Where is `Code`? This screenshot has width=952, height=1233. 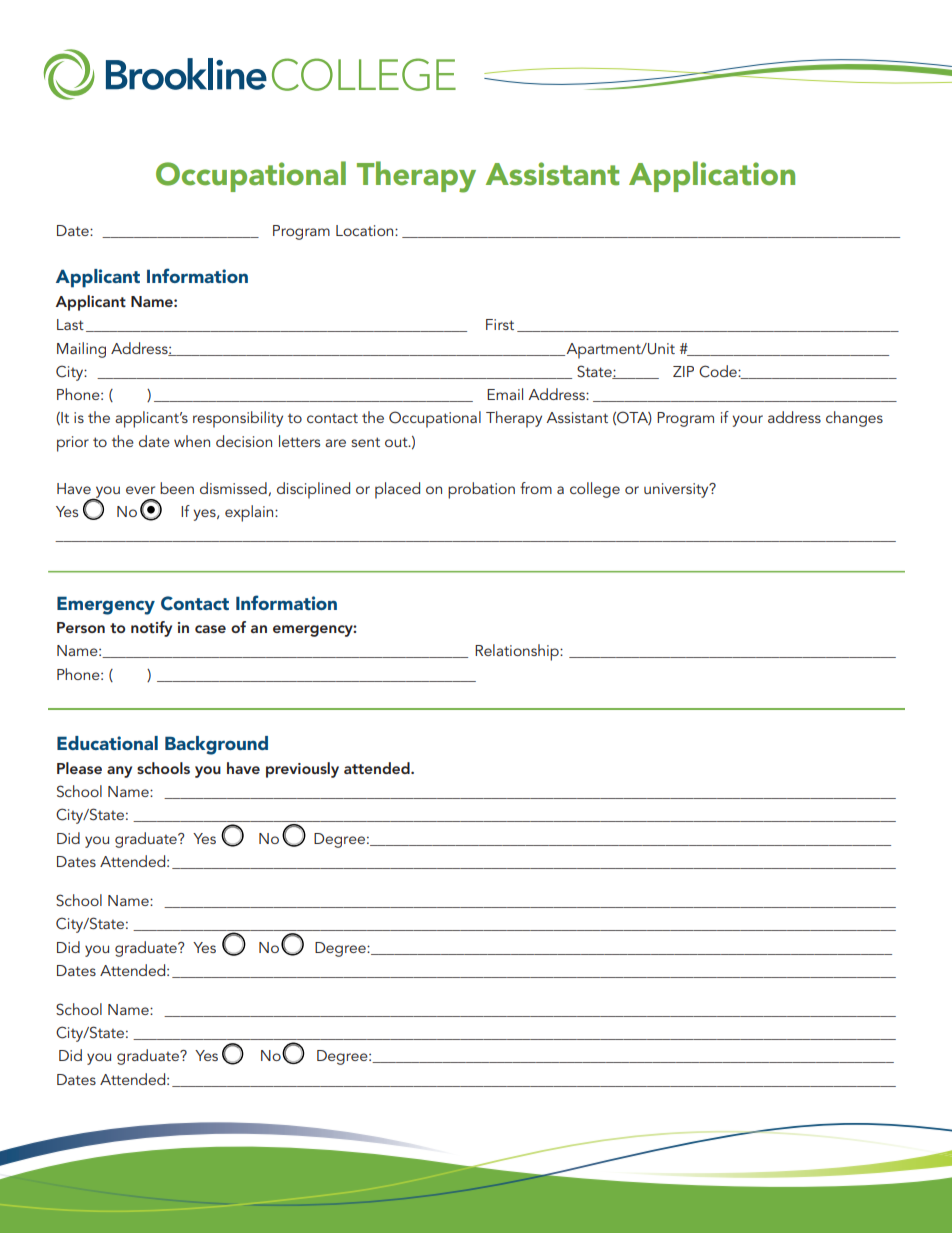 Code is located at coordinates (719, 371).
